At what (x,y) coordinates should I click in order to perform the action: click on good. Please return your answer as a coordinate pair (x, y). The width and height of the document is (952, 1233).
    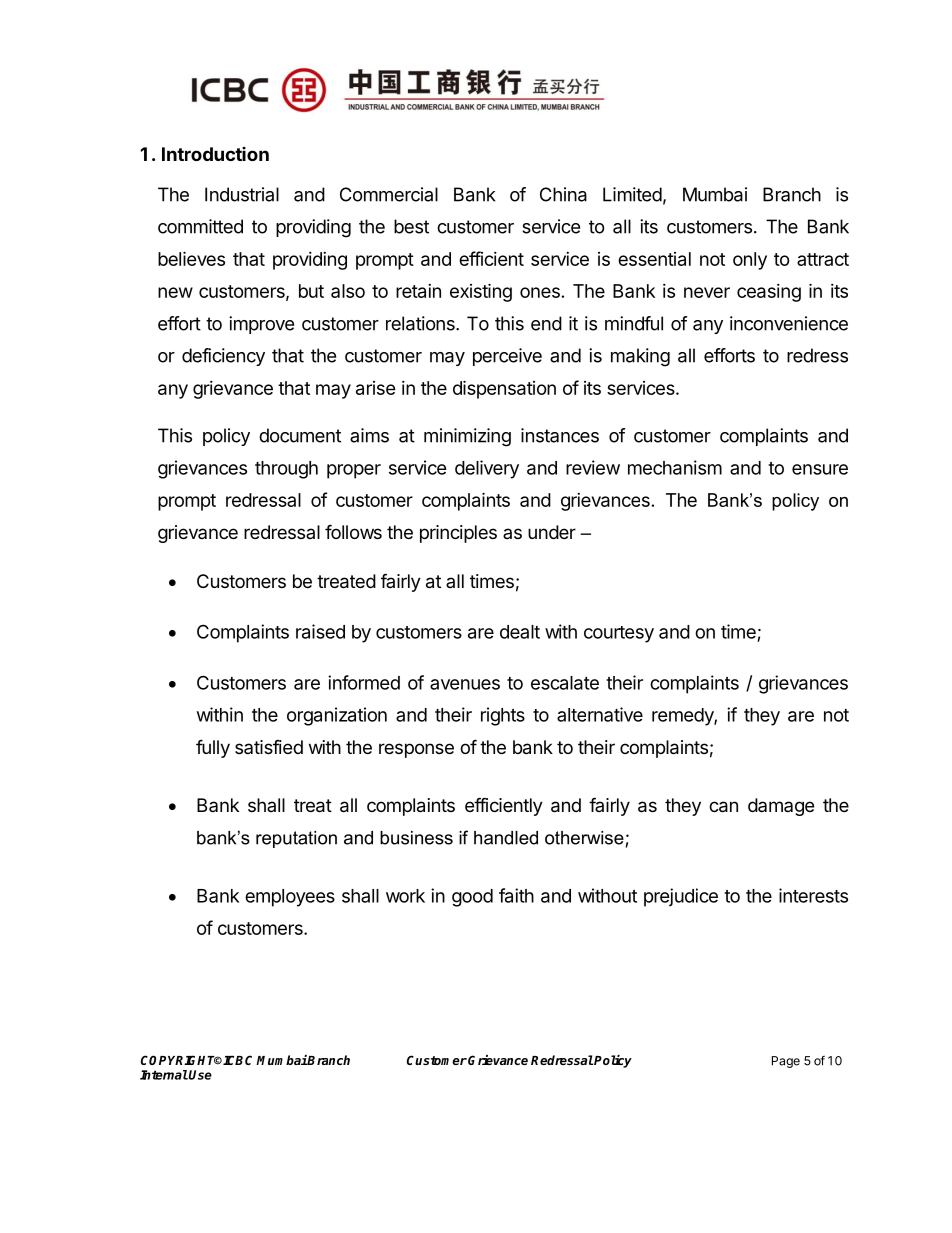
    Looking at the image, I should click on (472, 898).
